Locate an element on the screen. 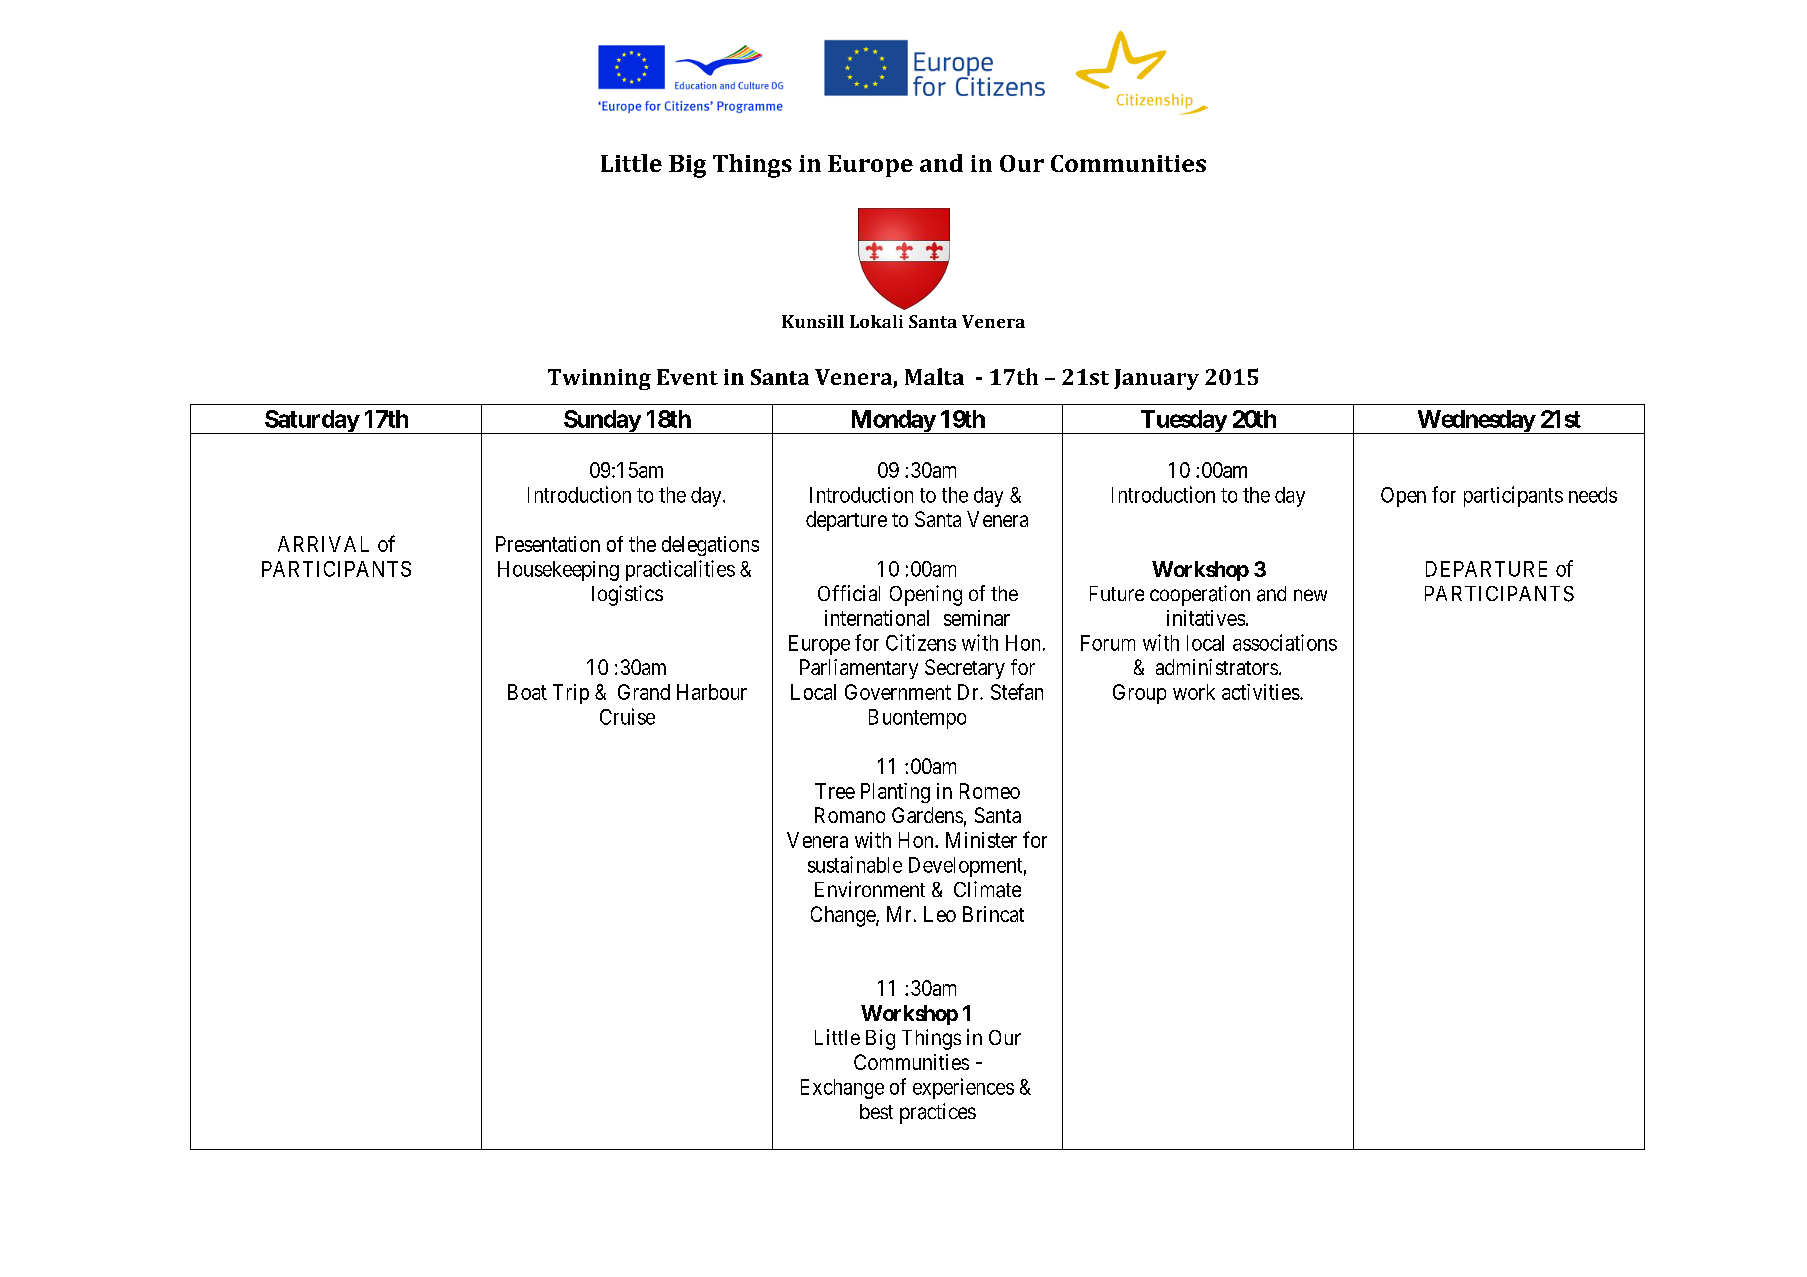 Image resolution: width=1807 pixels, height=1277 pixels. Romeo is located at coordinates (990, 791).
